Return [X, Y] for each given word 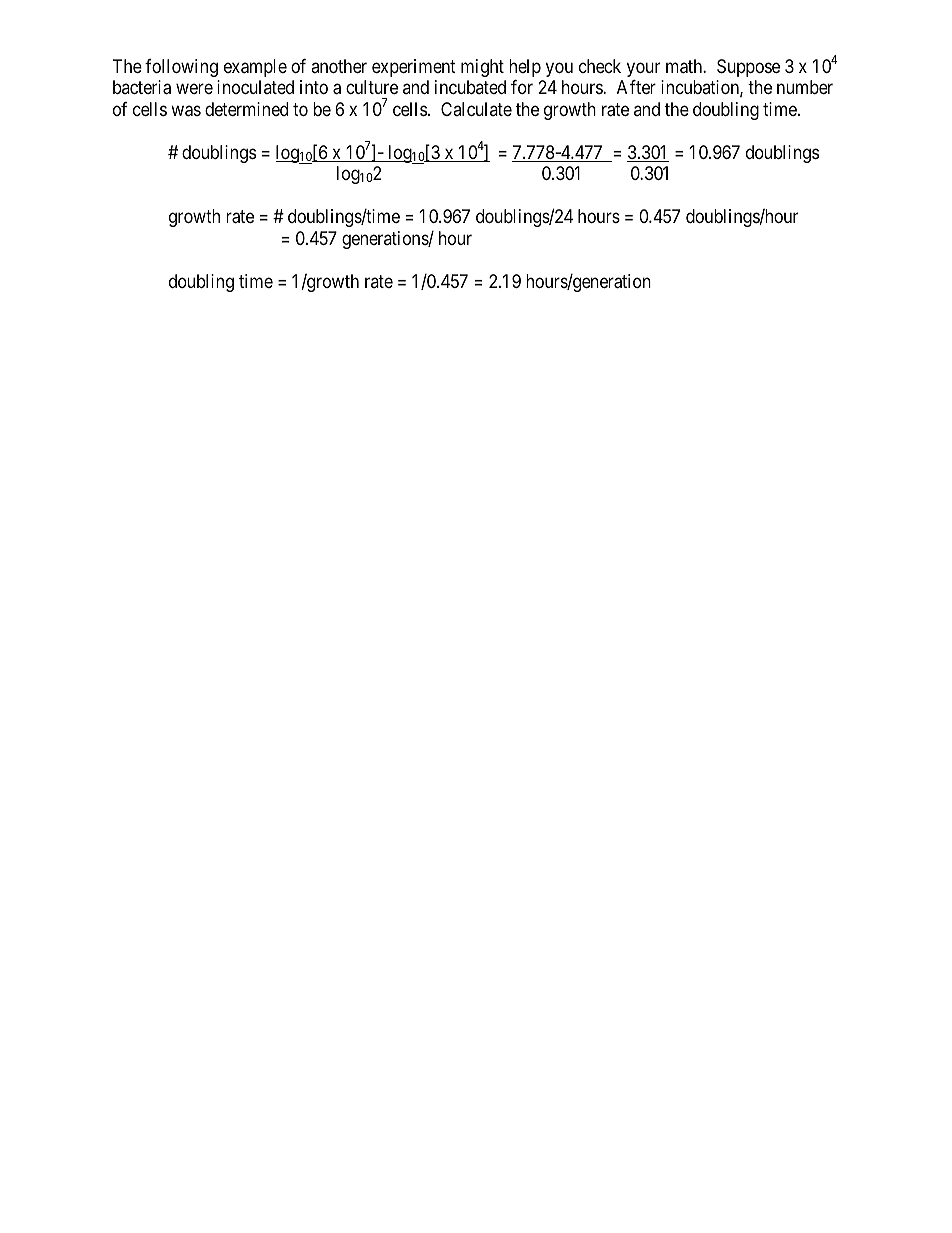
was [186, 111]
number [805, 87]
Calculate [476, 109]
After [636, 87]
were [194, 89]
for [522, 87]
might [482, 68]
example [255, 68]
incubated [470, 87]
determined [246, 109]
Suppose [748, 68]
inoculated [255, 87]
